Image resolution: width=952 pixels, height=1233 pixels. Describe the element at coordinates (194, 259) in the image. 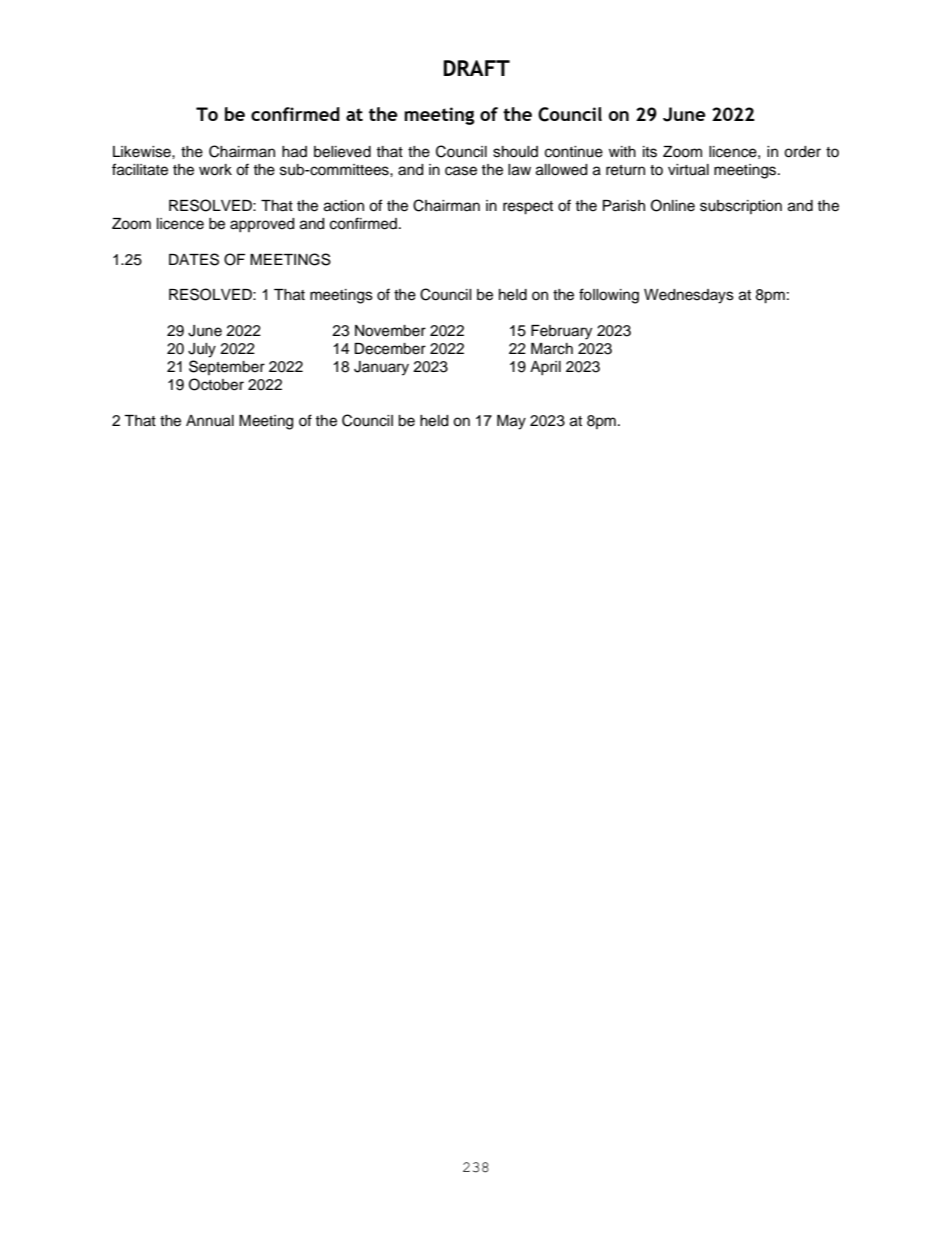

I see `DATES` at that location.
